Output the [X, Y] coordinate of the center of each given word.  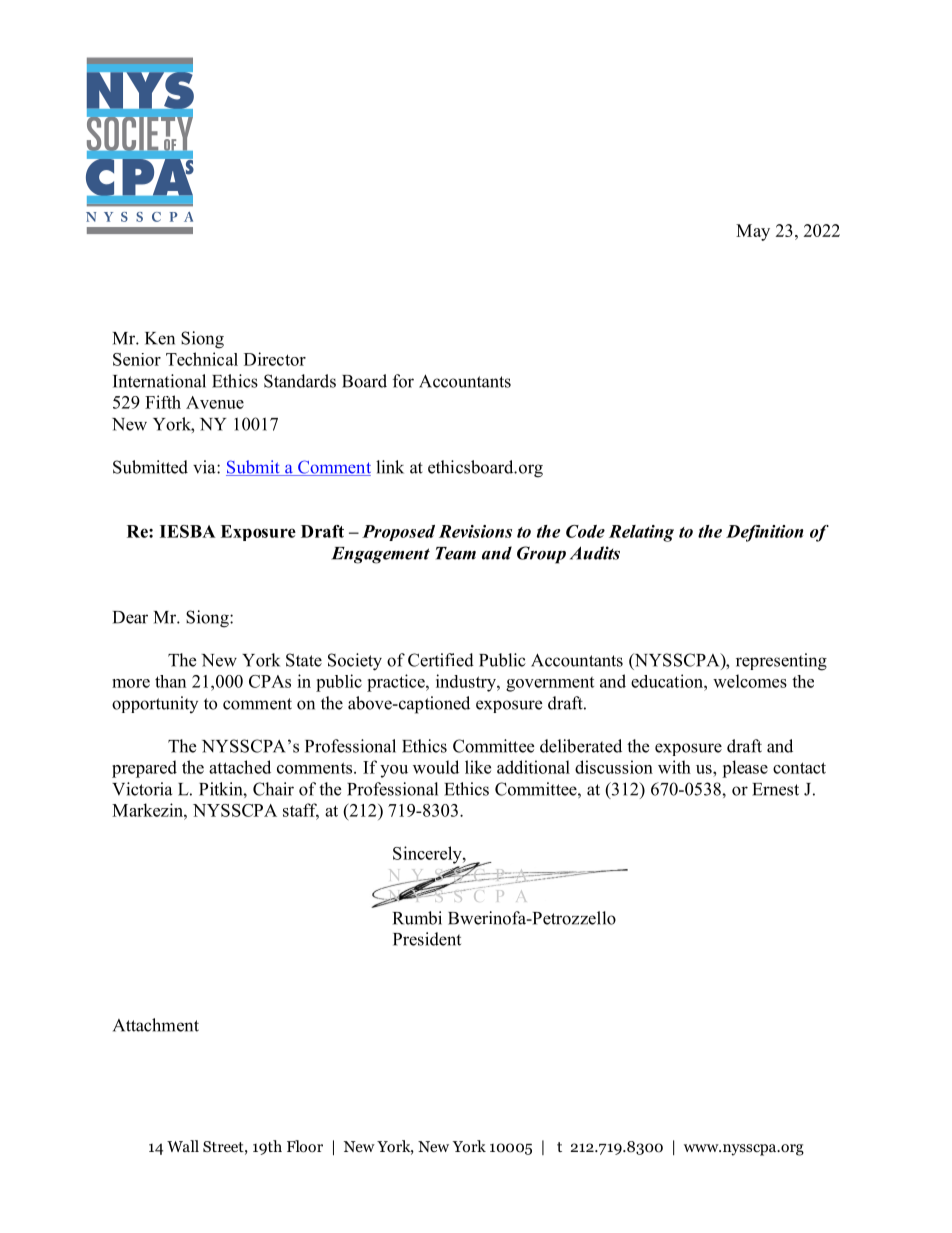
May [753, 232]
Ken [160, 338]
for [403, 381]
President [427, 939]
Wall [183, 1146]
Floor [305, 1146]
